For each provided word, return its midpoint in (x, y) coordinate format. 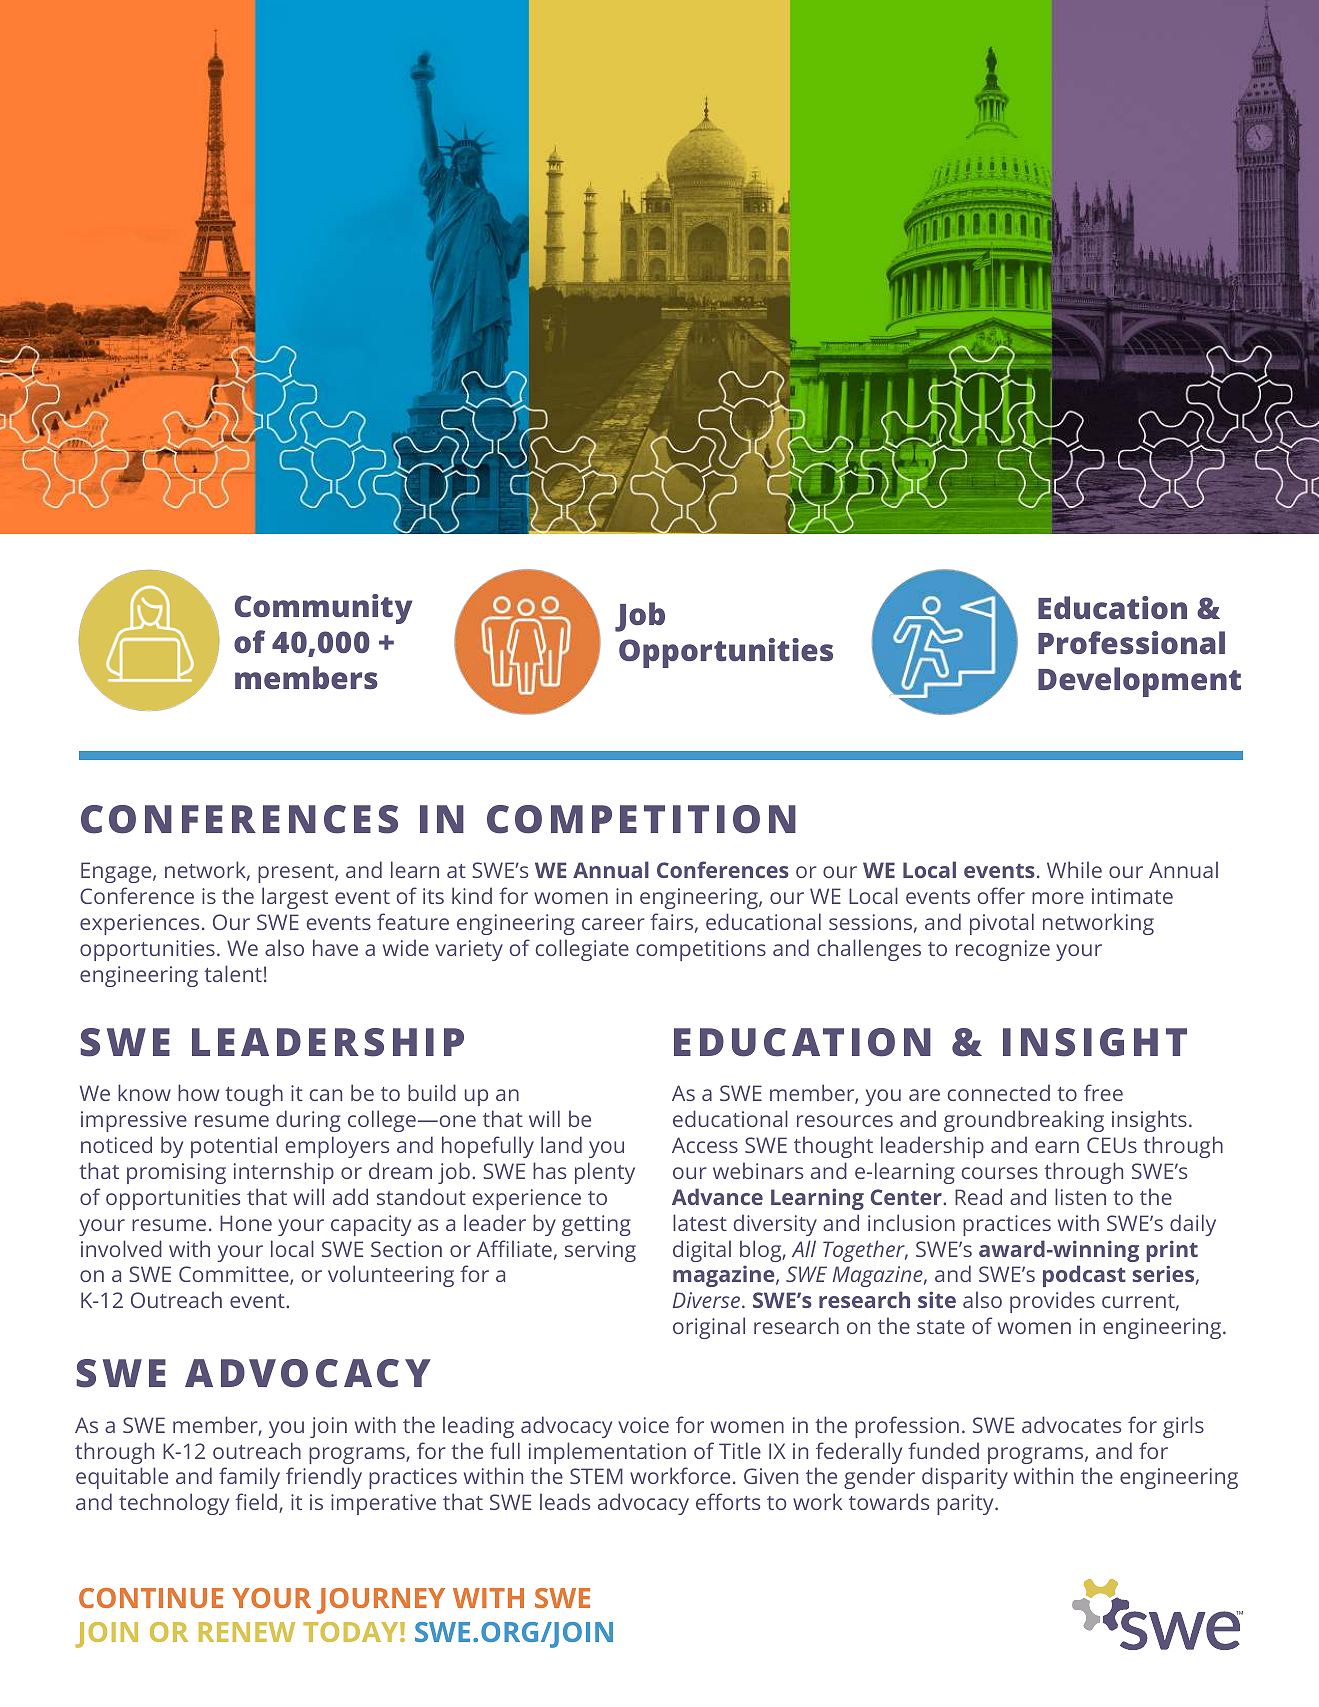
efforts (728, 1501)
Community (323, 609)
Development (1139, 682)
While (1074, 869)
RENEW (247, 1632)
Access (705, 1145)
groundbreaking (1024, 1121)
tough (254, 1095)
